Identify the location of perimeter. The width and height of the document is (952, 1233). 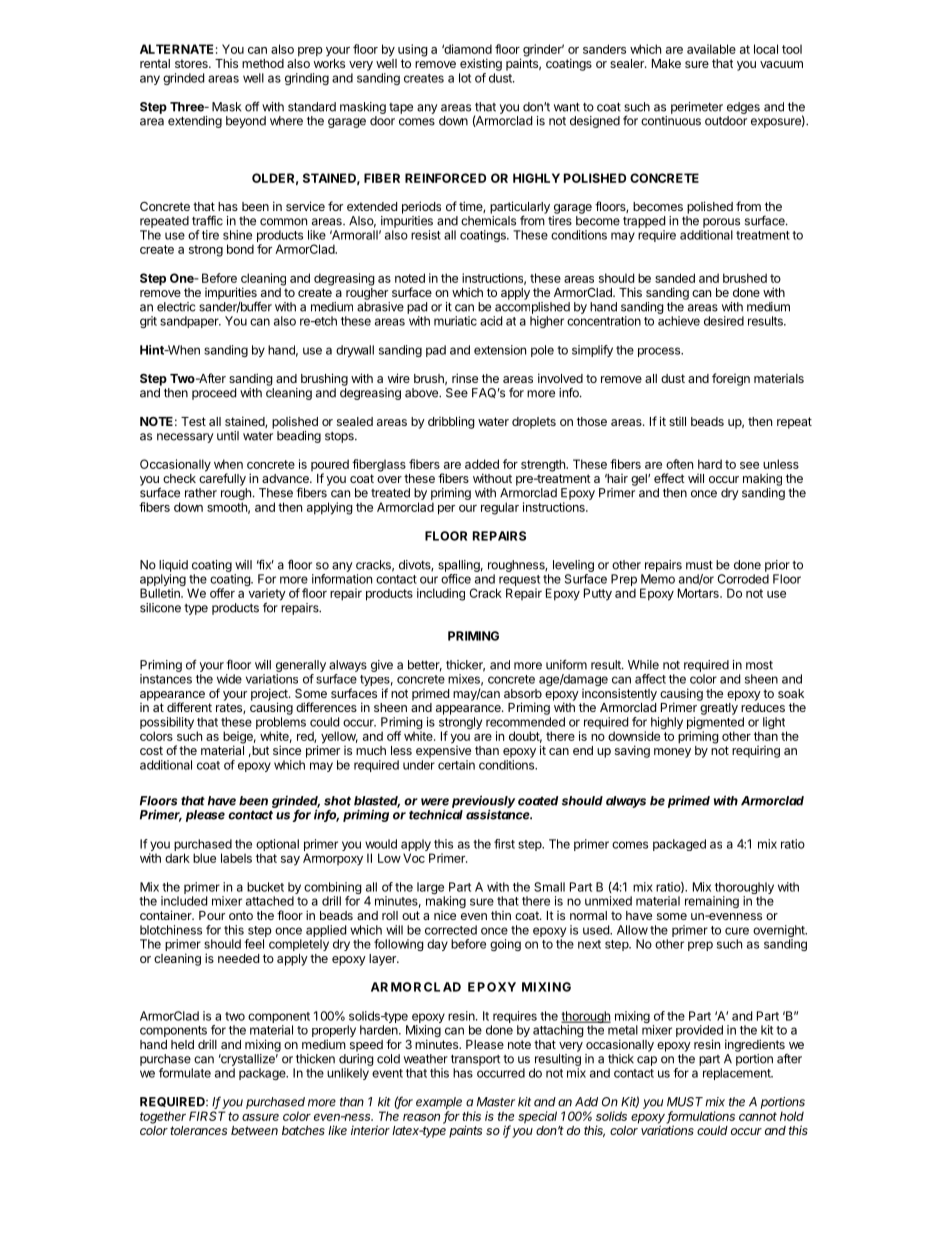
(697, 108).
